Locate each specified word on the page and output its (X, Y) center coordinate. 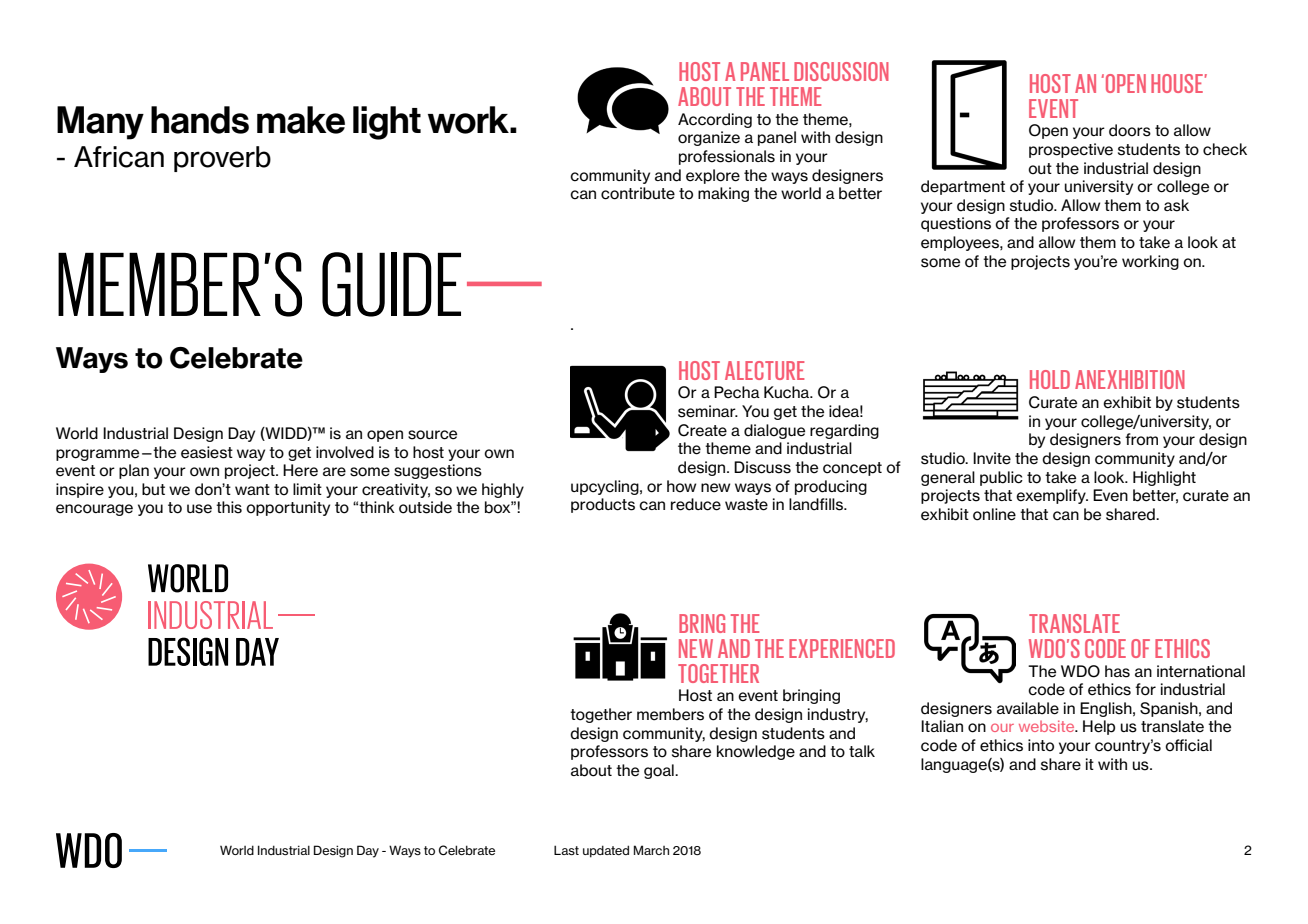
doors (1130, 130)
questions (956, 224)
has (1117, 671)
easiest (207, 452)
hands (200, 120)
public (1001, 478)
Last (566, 850)
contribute (638, 193)
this (229, 507)
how (681, 486)
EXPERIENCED (842, 648)
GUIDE (391, 284)
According (715, 120)
